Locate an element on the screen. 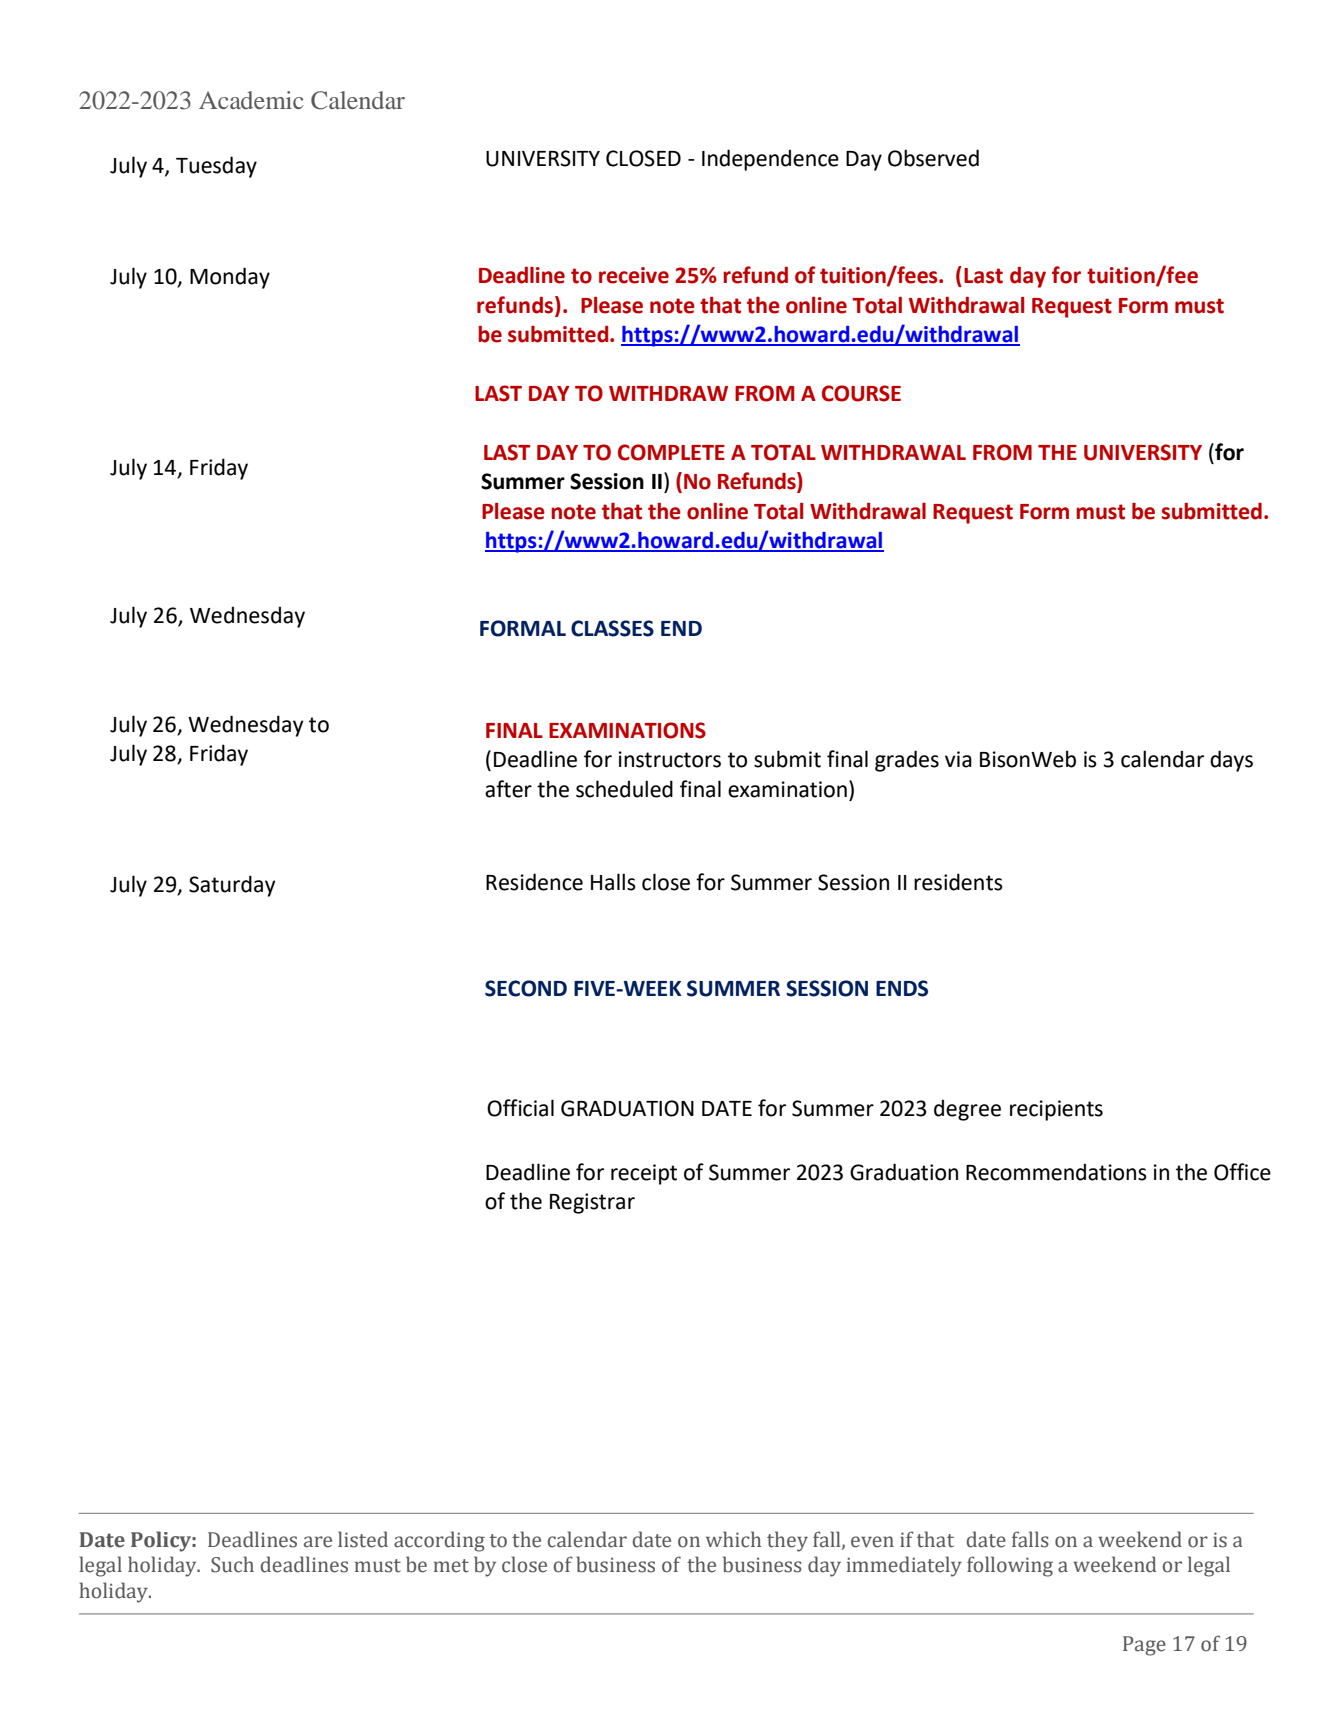 Image resolution: width=1341 pixels, height=1735 pixels. Halls is located at coordinates (613, 882).
